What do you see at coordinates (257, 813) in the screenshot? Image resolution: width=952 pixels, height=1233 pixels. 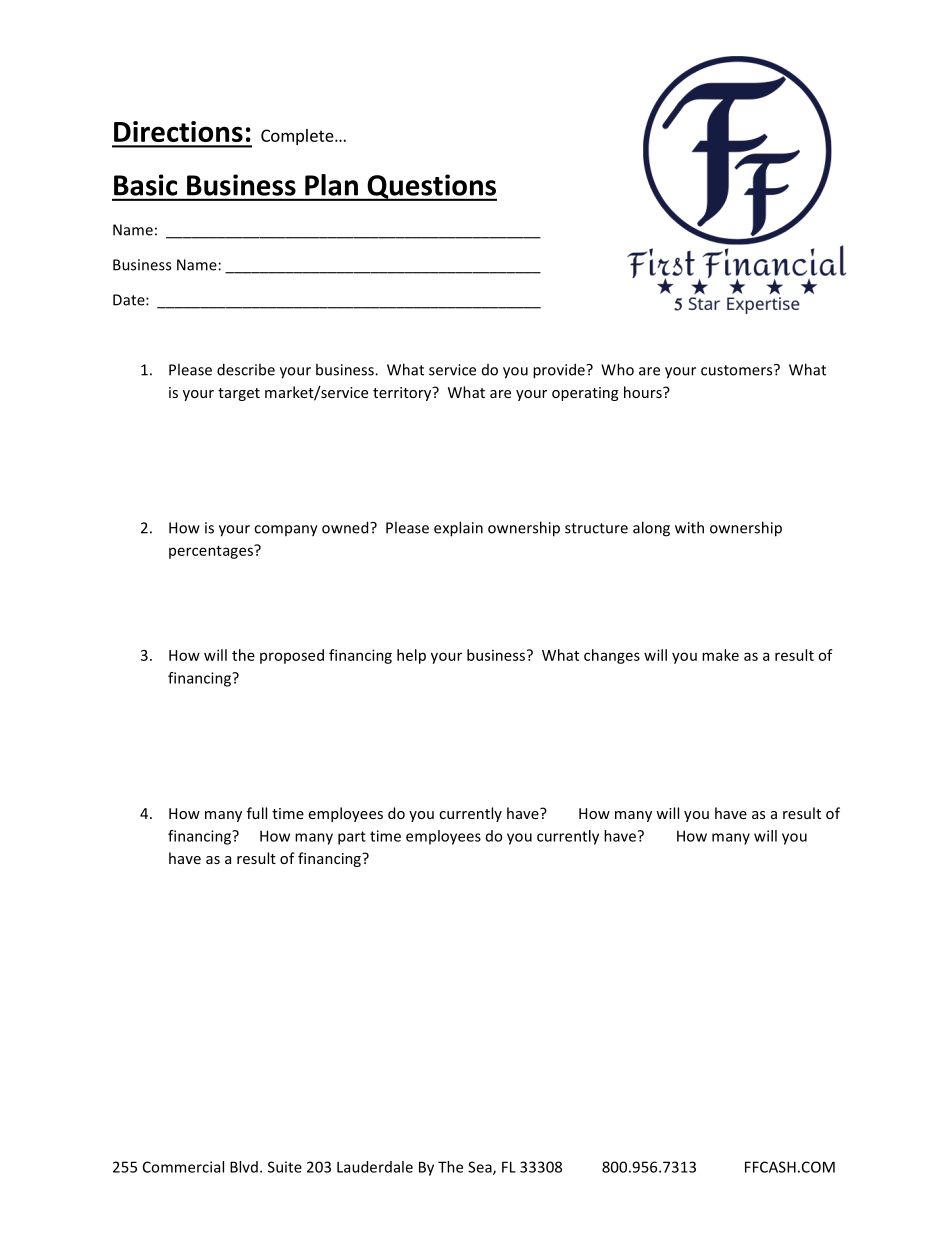 I see `full` at bounding box center [257, 813].
